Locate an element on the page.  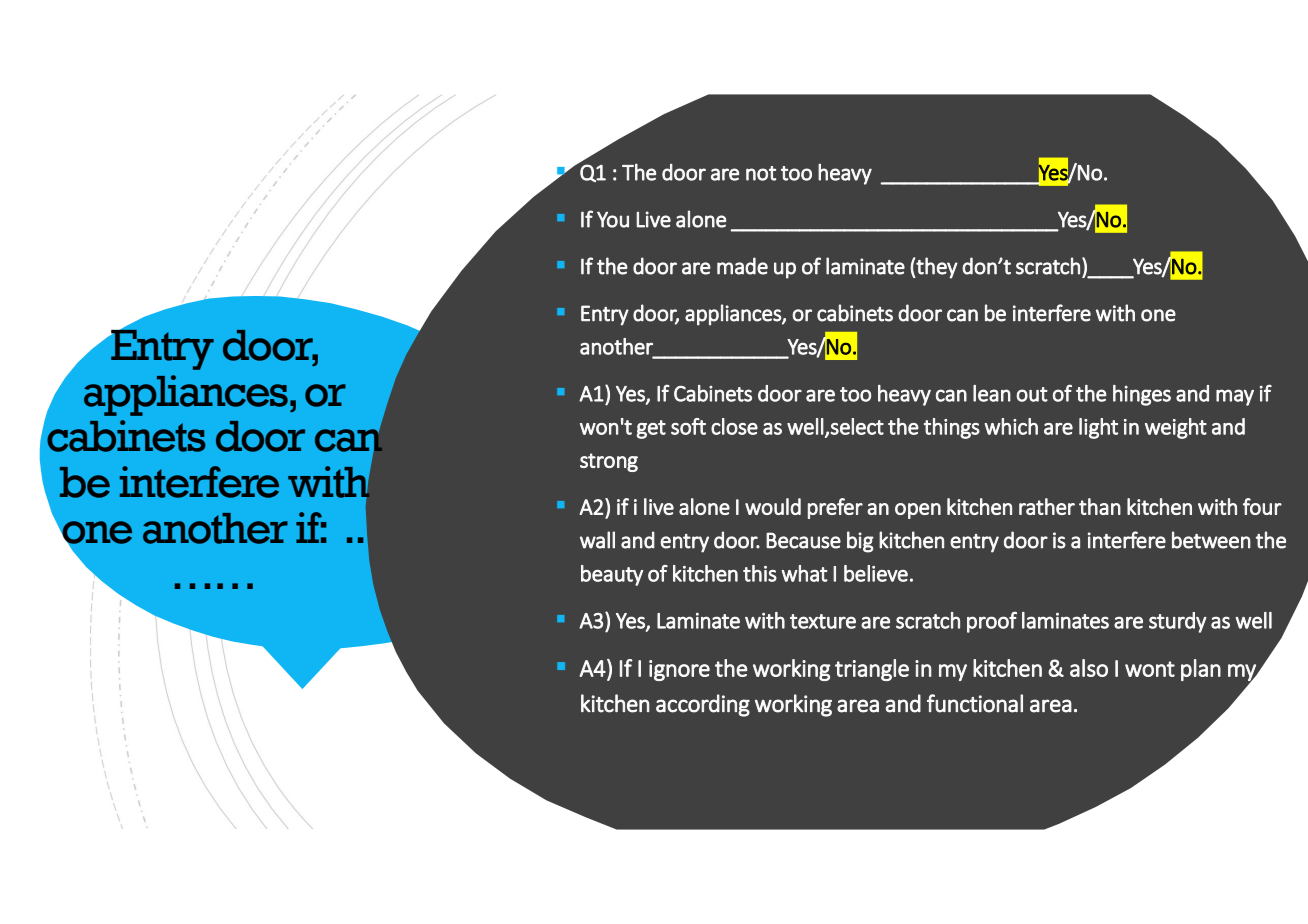
You is located at coordinates (613, 219).
